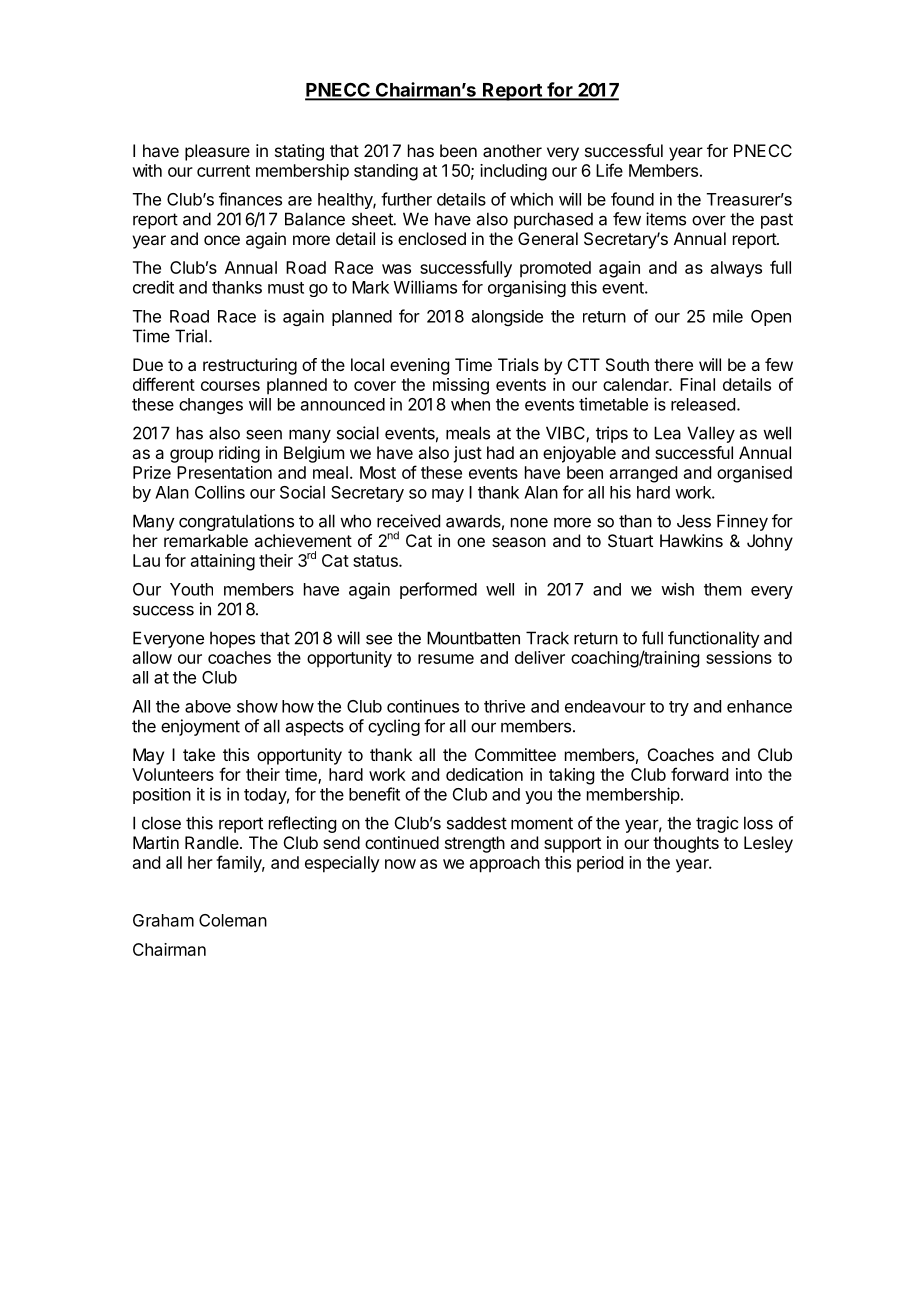 This screenshot has width=924, height=1308. I want to click on evening, so click(419, 366).
